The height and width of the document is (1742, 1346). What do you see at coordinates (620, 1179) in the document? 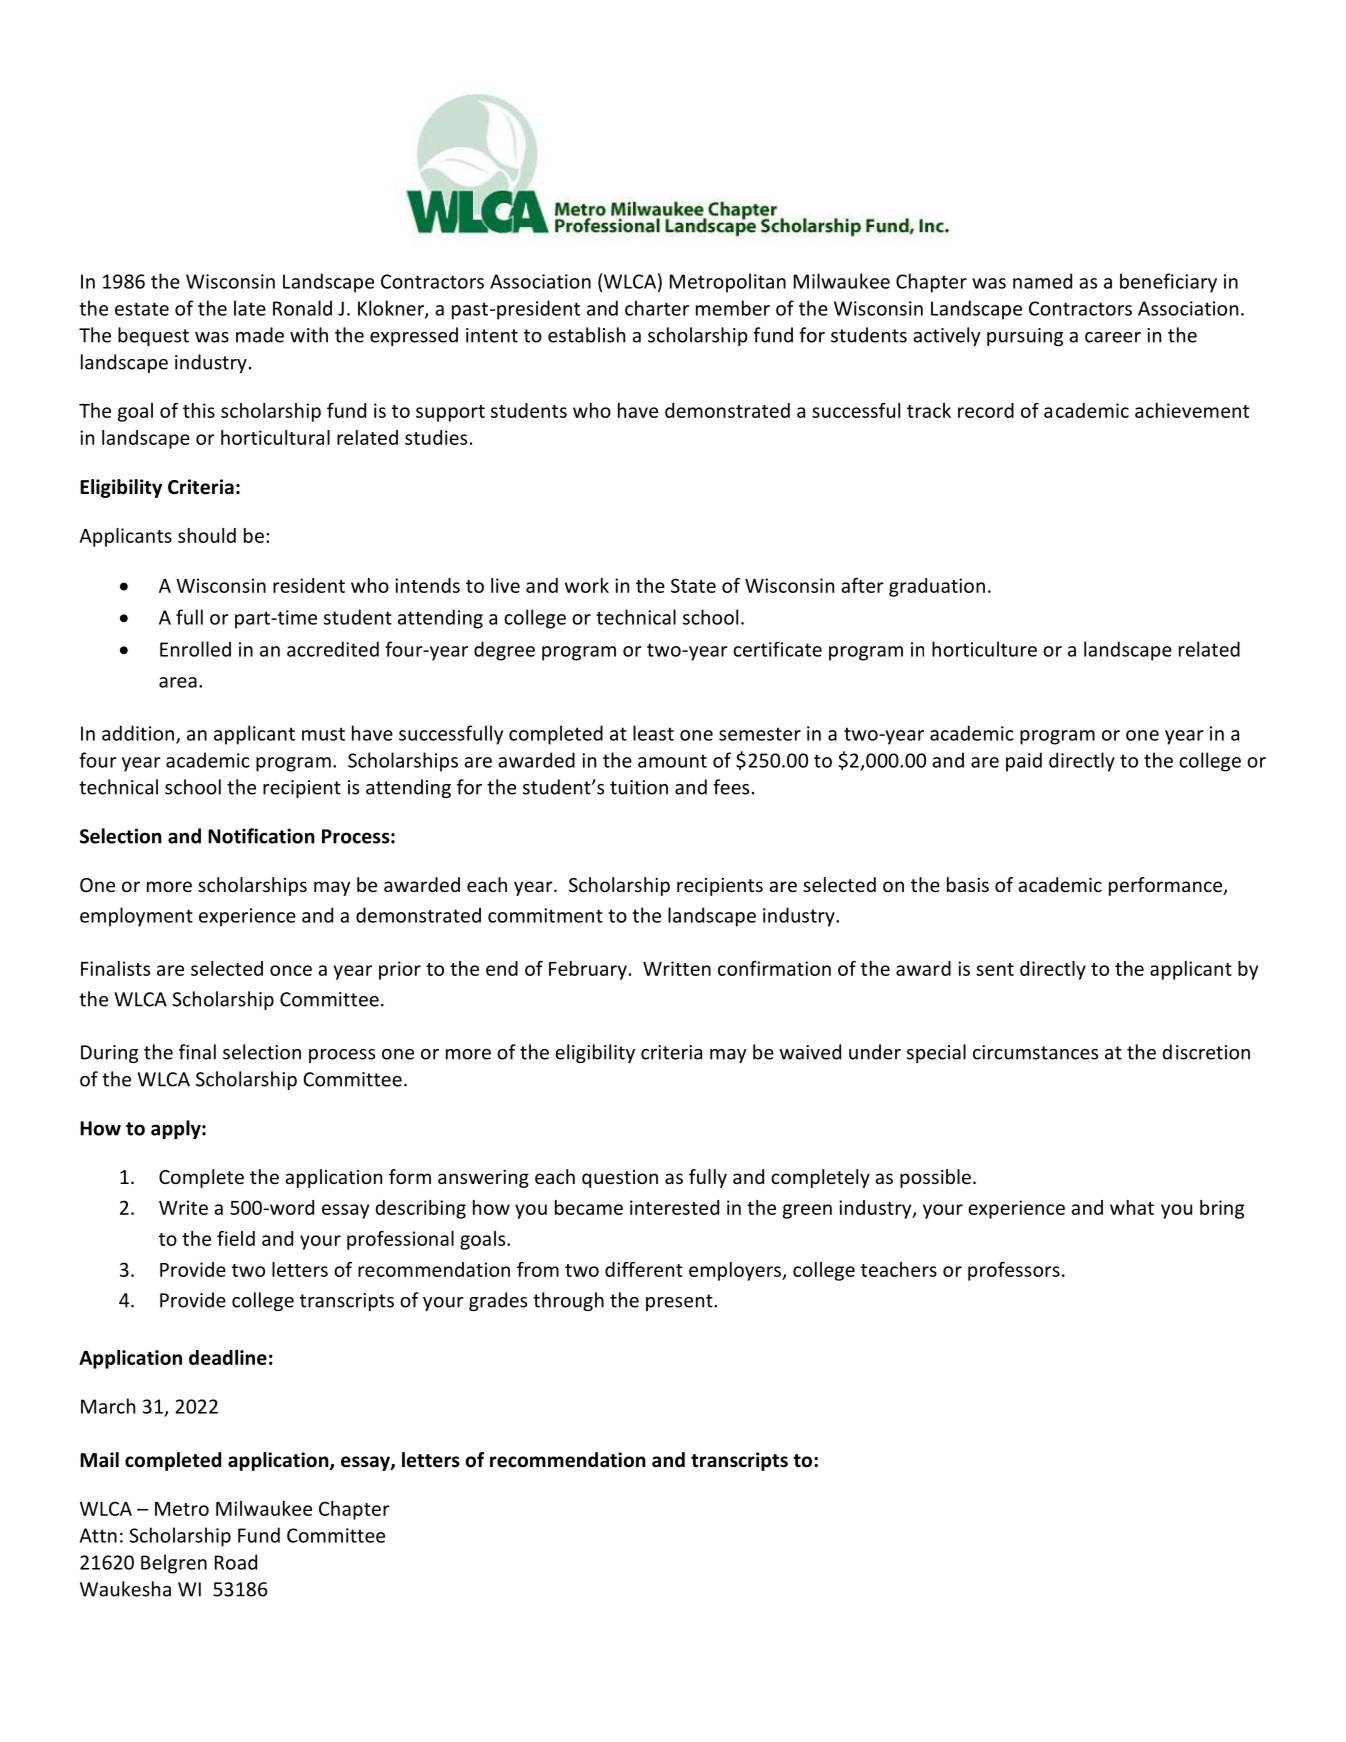
I see `question` at bounding box center [620, 1179].
